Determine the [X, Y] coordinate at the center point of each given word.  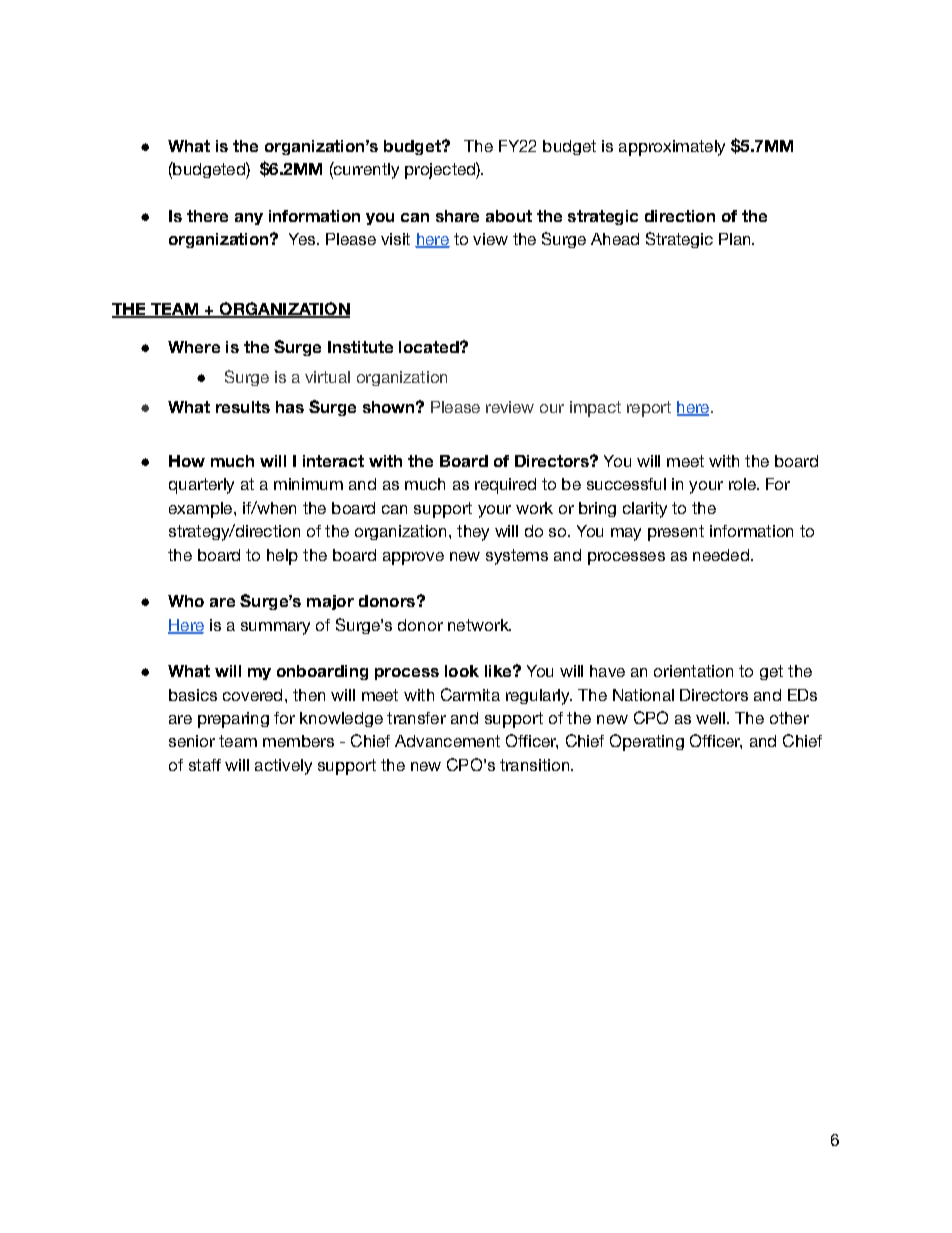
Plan [736, 239]
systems [517, 557]
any [249, 219]
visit [395, 239]
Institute [360, 347]
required [505, 486]
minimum [308, 484]
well [710, 718]
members [298, 741]
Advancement [447, 741]
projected [441, 170]
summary [275, 628]
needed [721, 555]
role [743, 484]
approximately [672, 148]
